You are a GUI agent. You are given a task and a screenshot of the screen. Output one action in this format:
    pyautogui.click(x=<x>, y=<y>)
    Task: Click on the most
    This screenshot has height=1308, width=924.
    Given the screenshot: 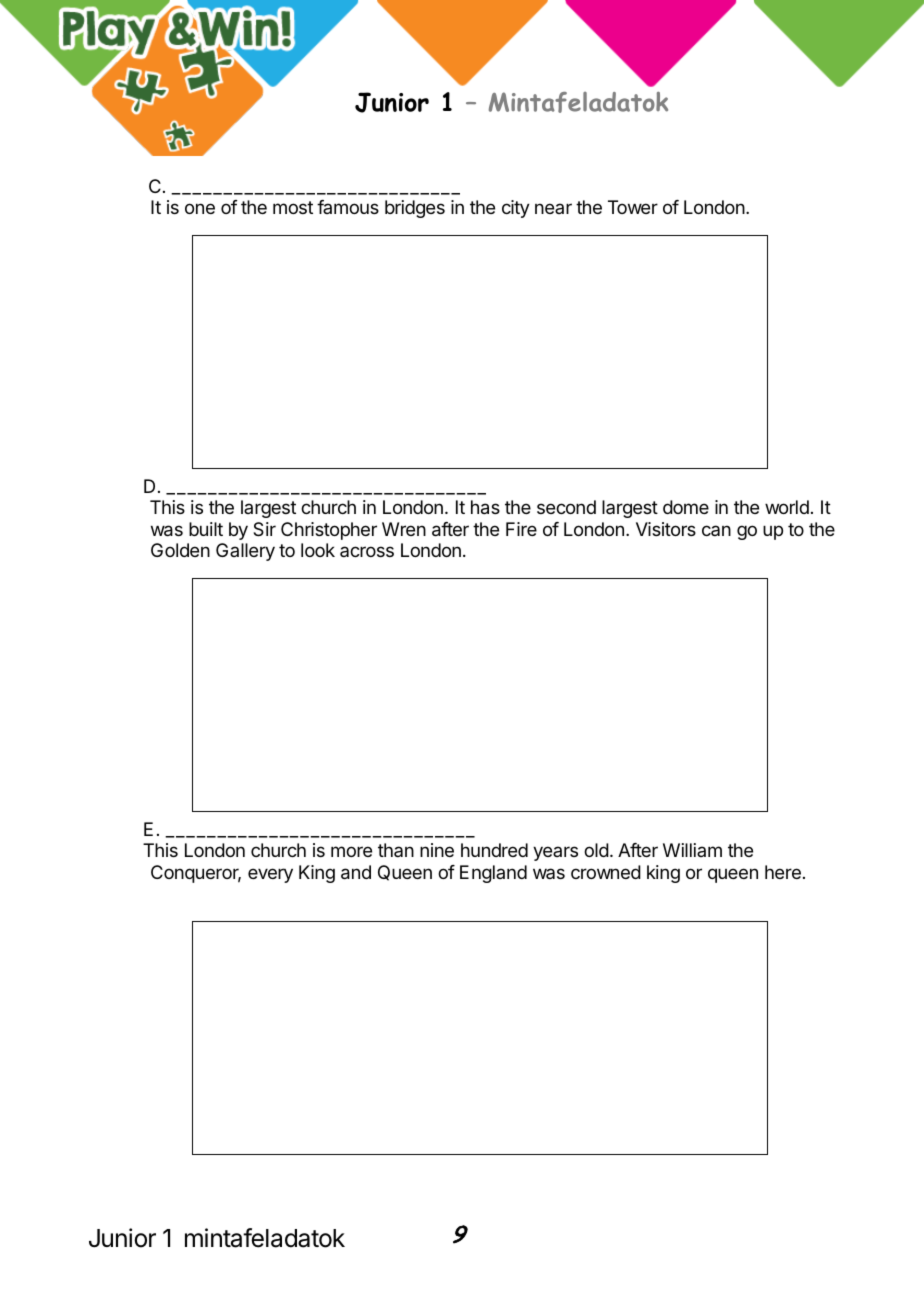 What is the action you would take?
    pyautogui.click(x=293, y=207)
